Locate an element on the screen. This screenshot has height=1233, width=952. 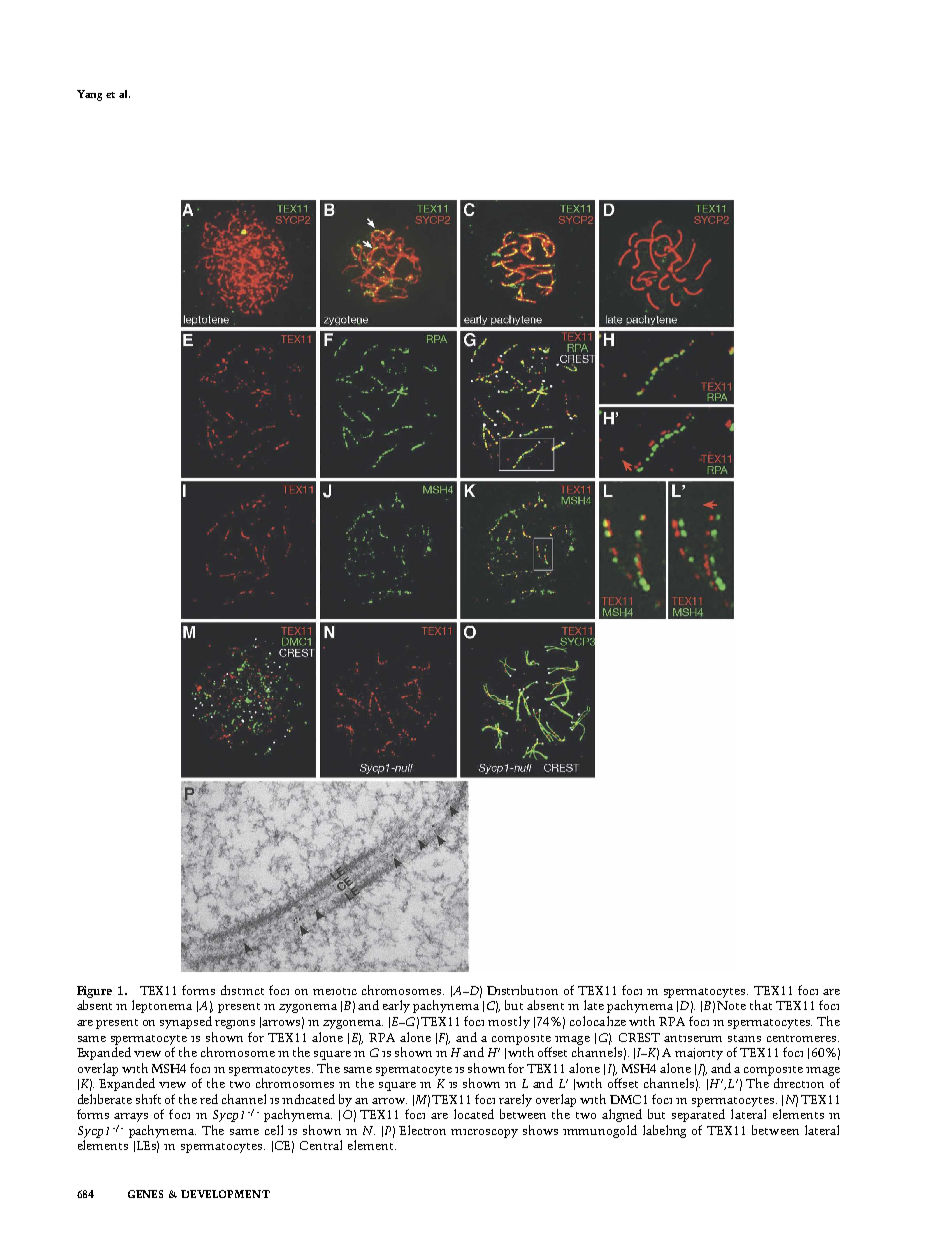
stains is located at coordinates (744, 1038).
